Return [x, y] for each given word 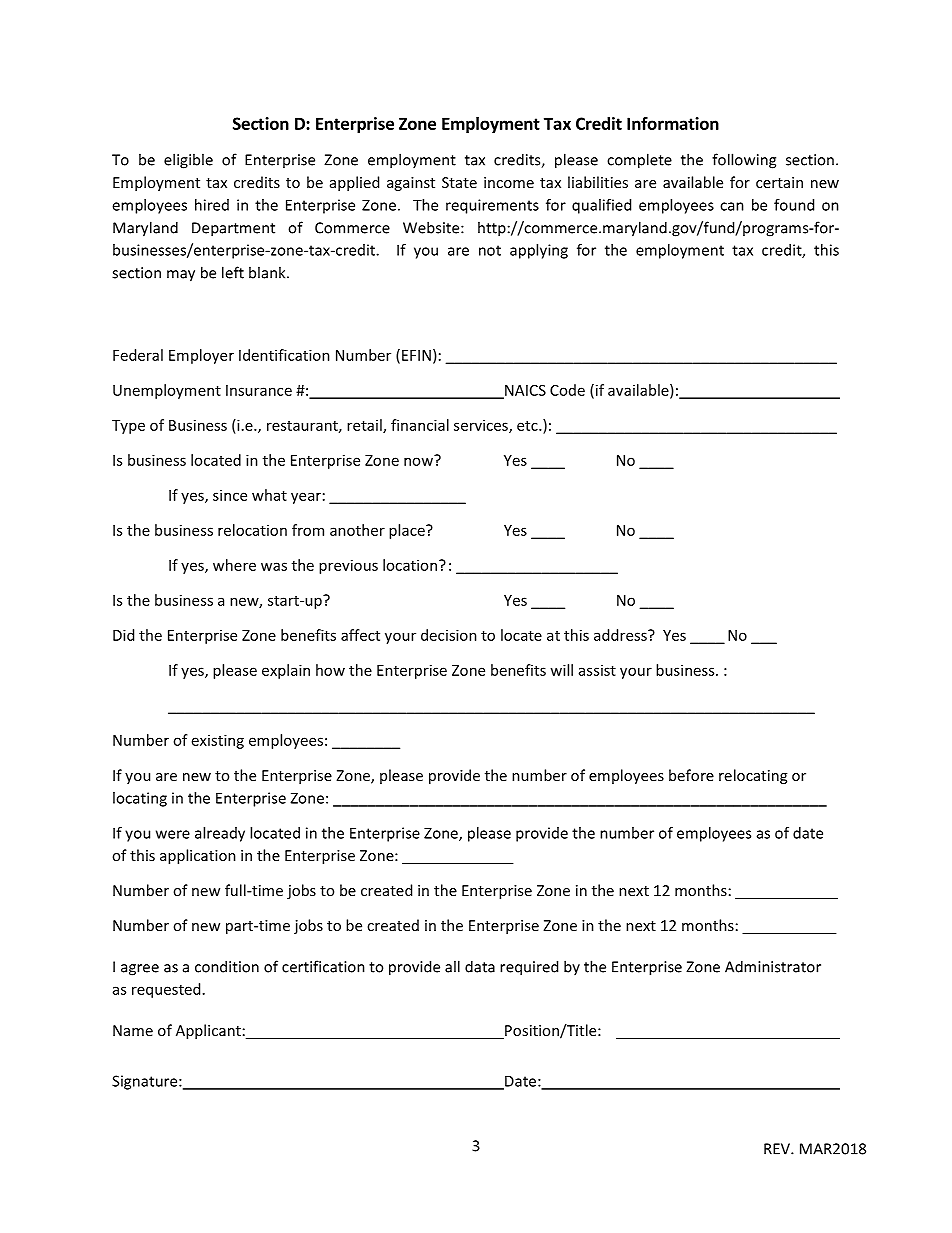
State [459, 182]
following [744, 161]
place [408, 531]
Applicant [208, 1031]
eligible [188, 161]
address [621, 635]
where [234, 565]
